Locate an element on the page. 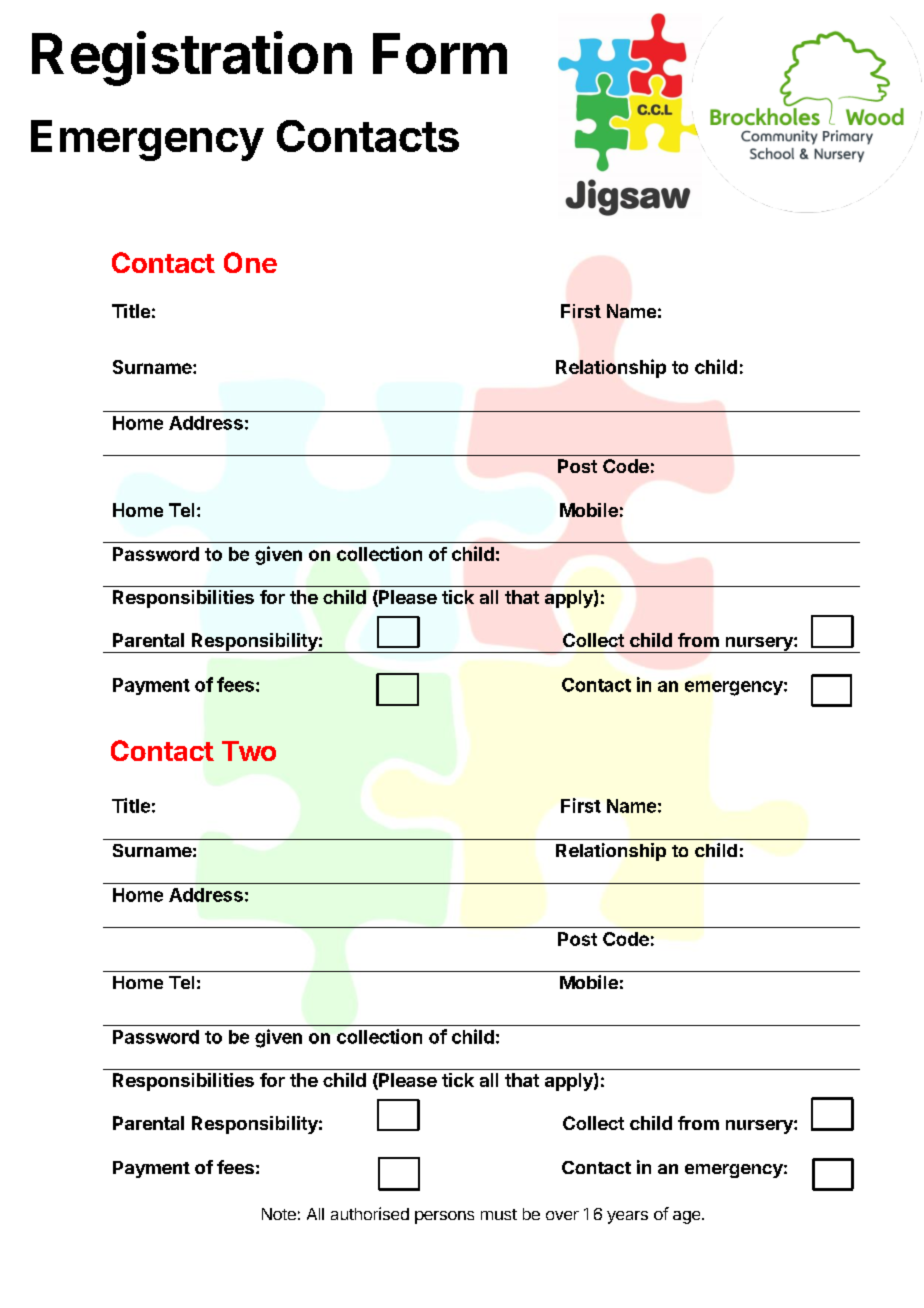 The height and width of the document is (1308, 924). age is located at coordinates (688, 1217).
